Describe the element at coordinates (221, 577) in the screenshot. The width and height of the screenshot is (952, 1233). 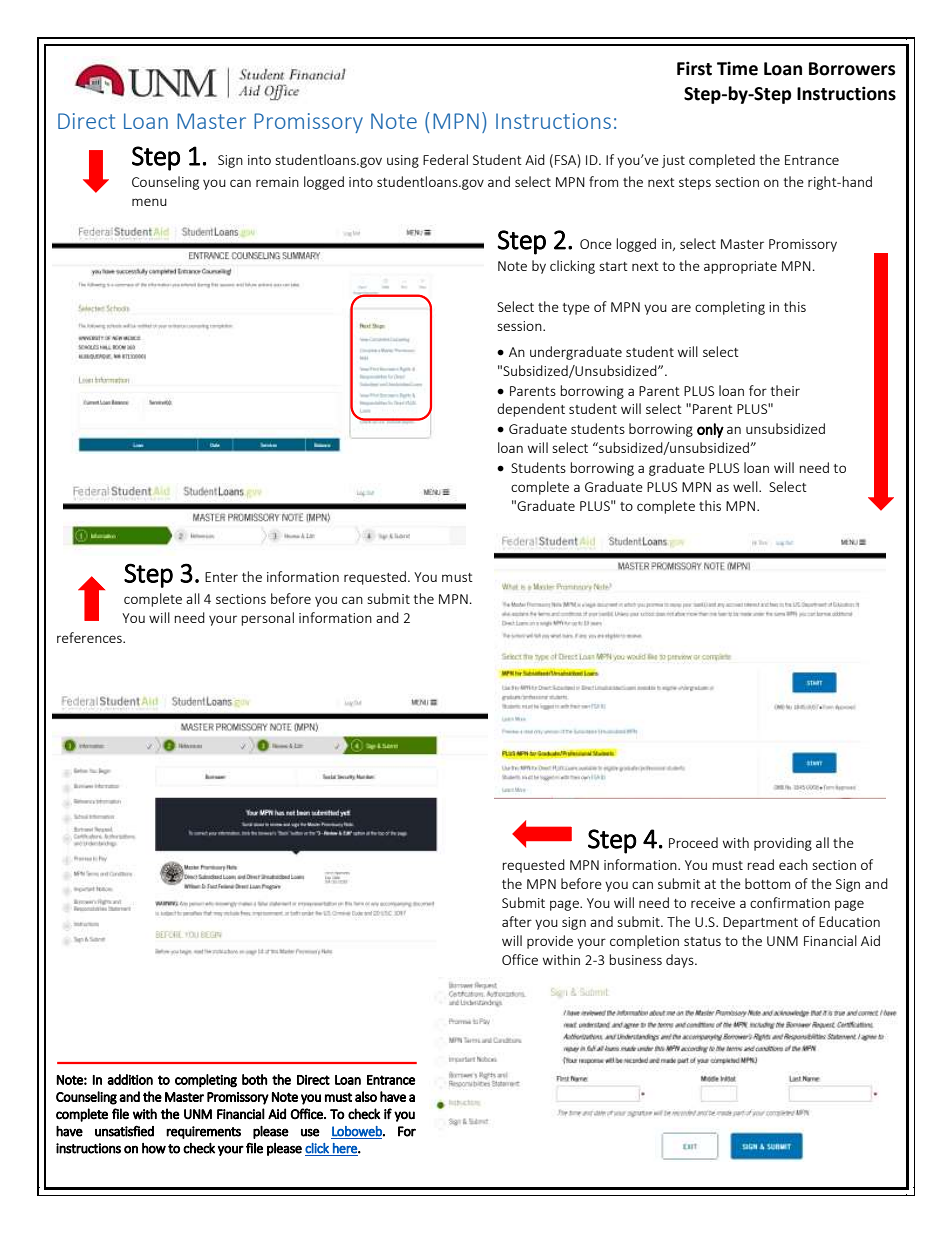
I see `Enter` at that location.
